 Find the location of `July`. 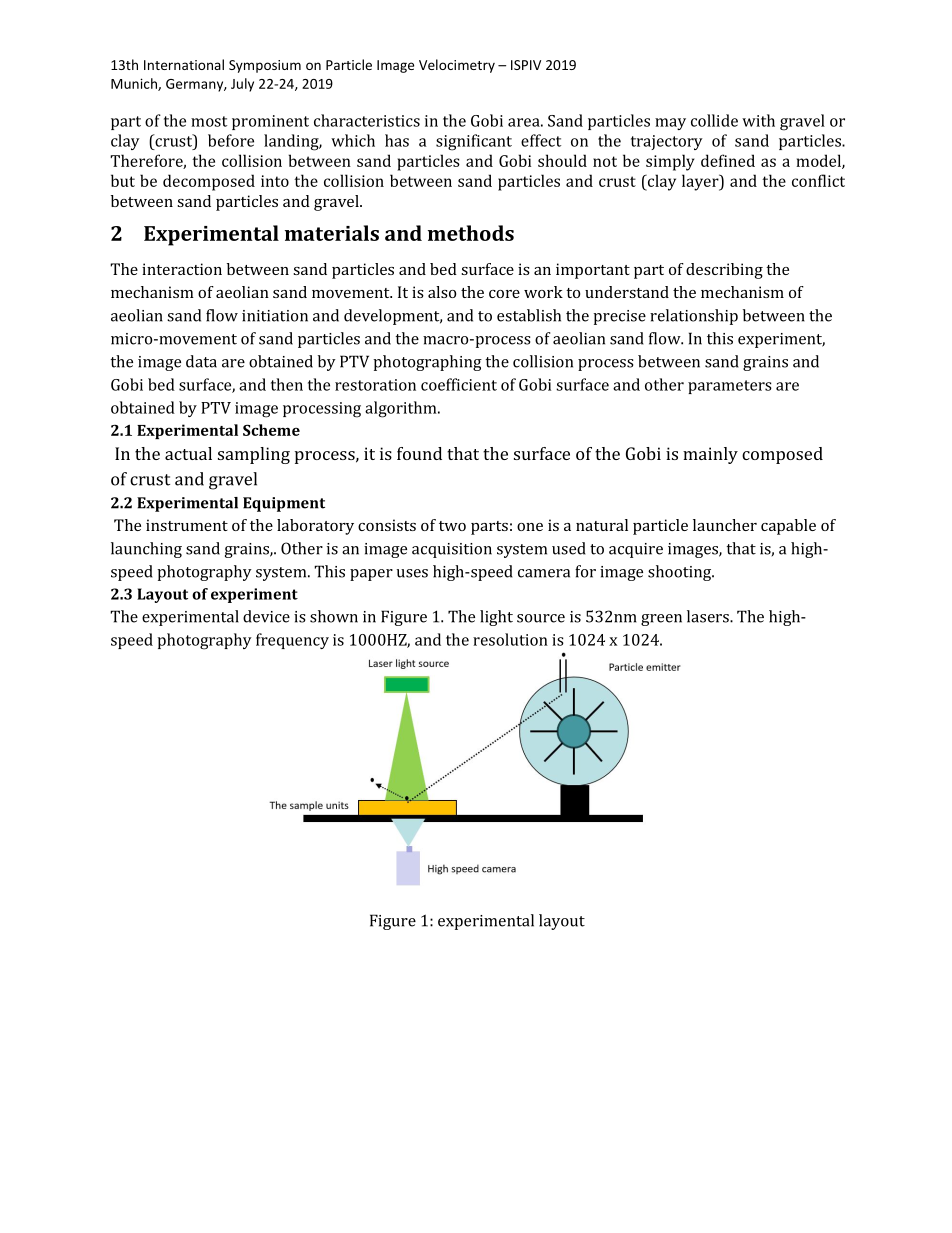

July is located at coordinates (242, 85).
